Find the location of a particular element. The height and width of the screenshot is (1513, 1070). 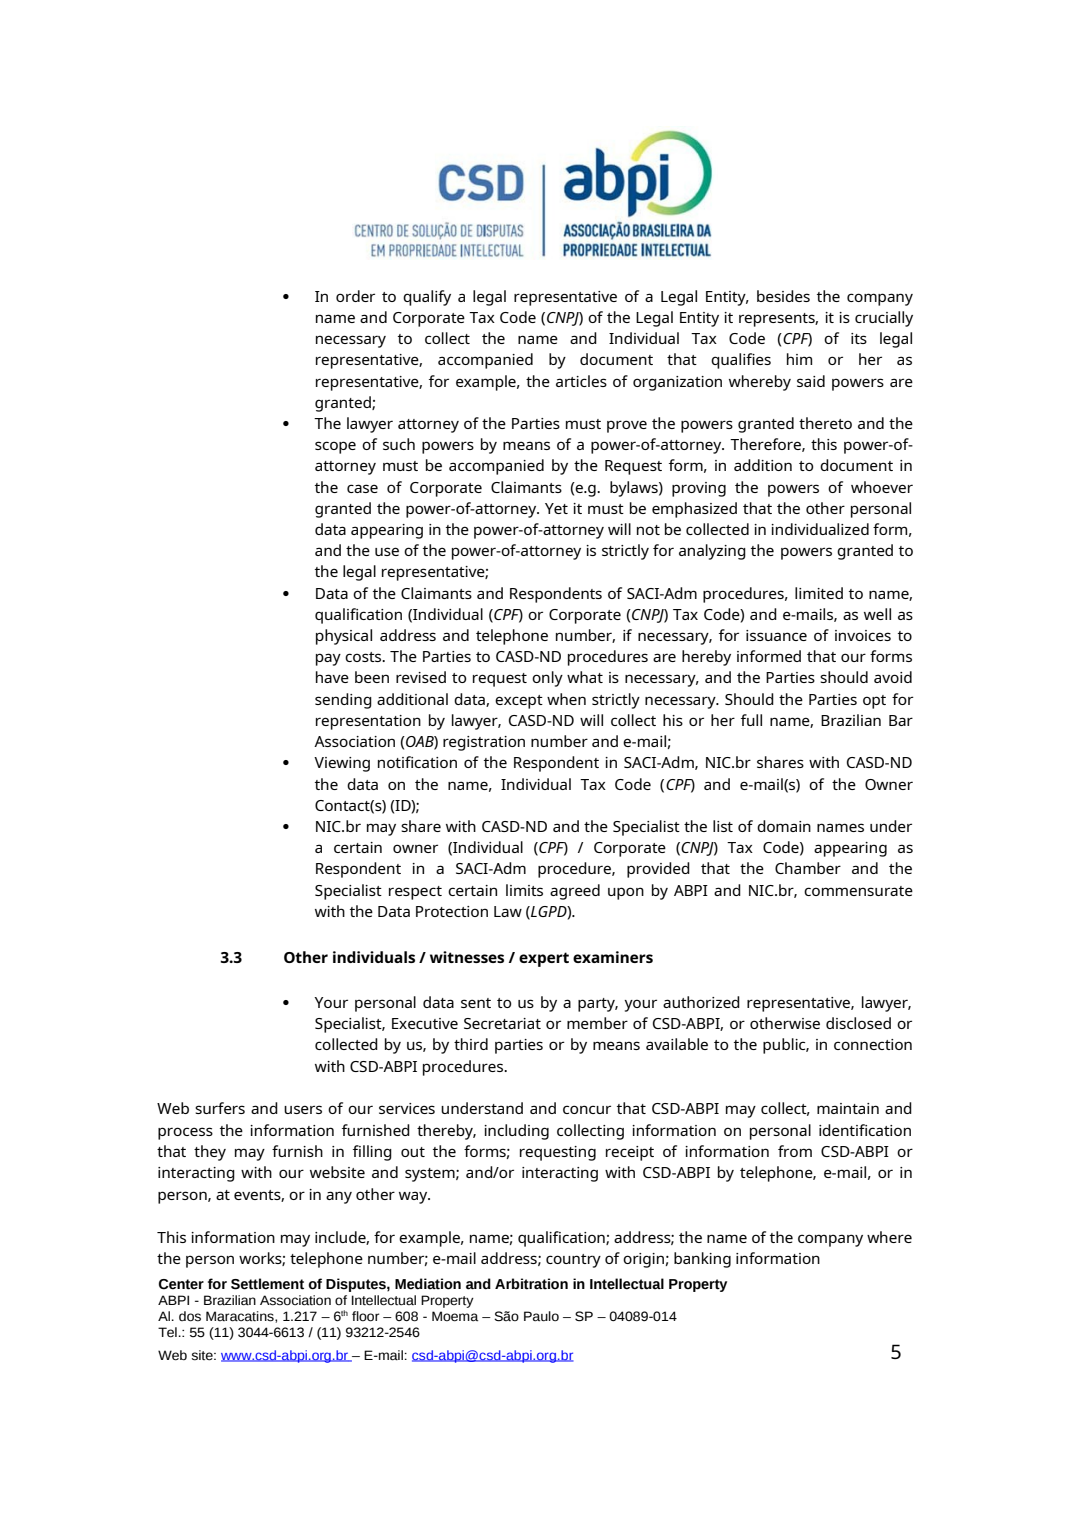

limited is located at coordinates (819, 593).
